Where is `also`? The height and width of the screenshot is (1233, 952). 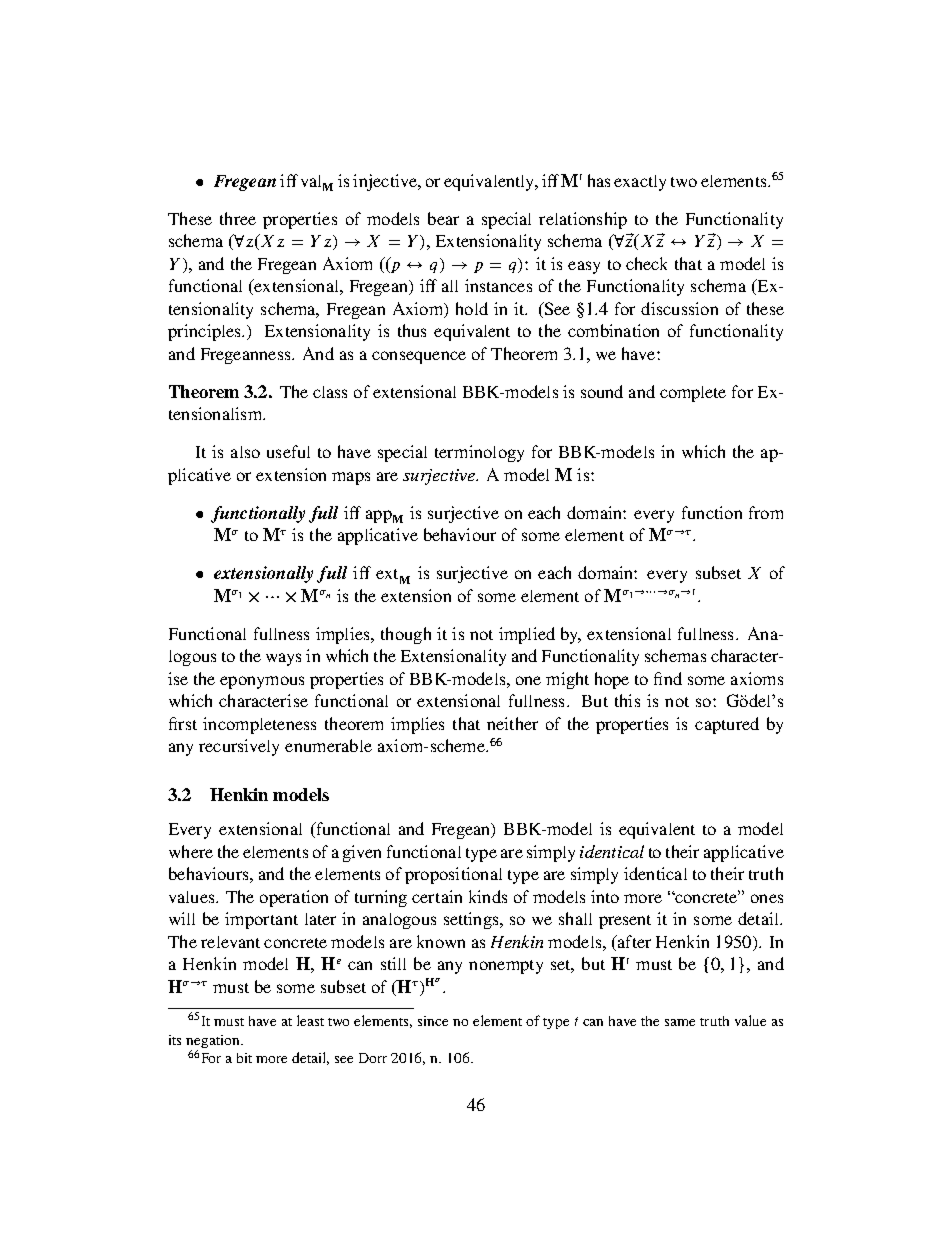 also is located at coordinates (245, 452).
